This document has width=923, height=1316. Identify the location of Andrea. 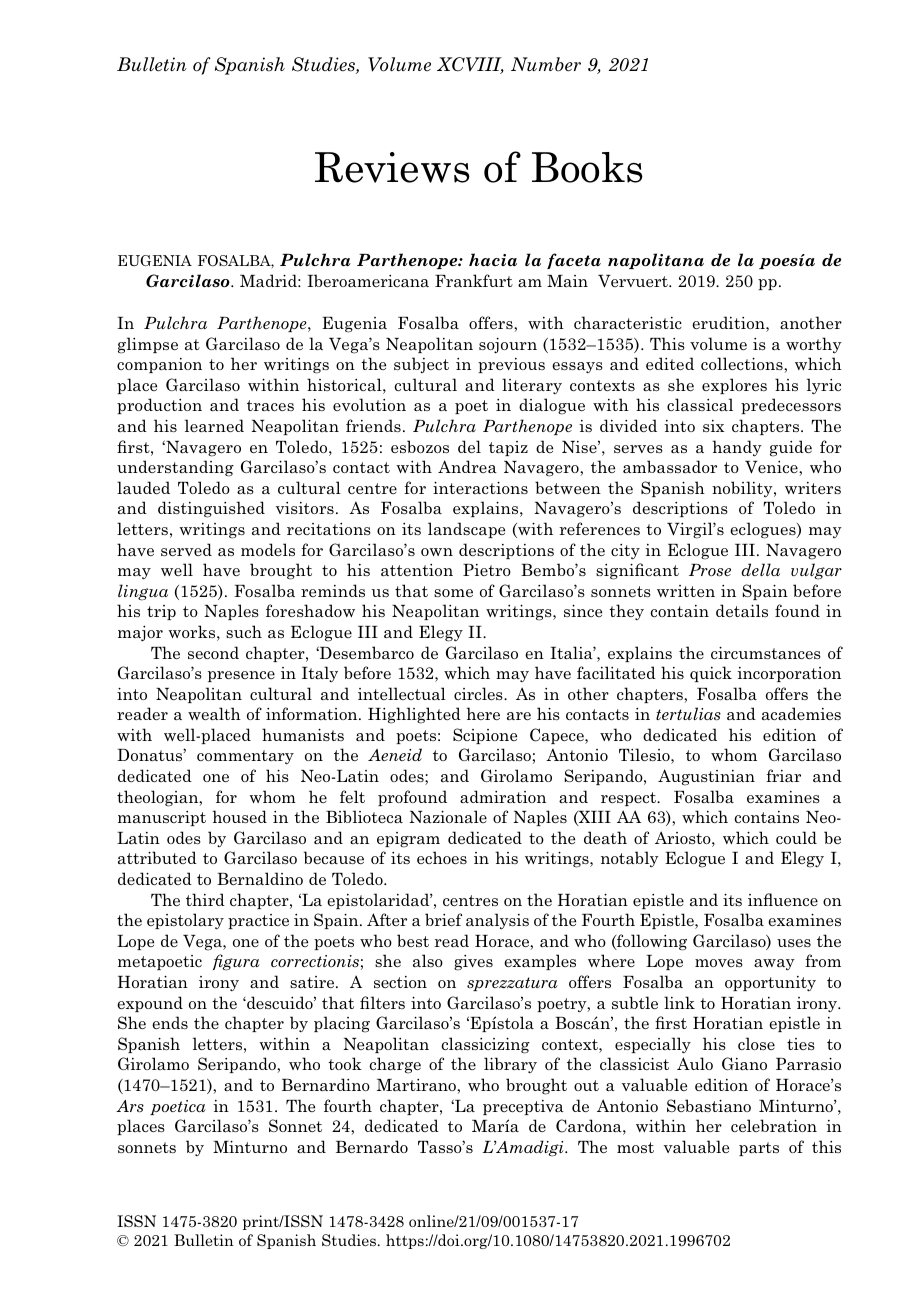
(467, 466).
